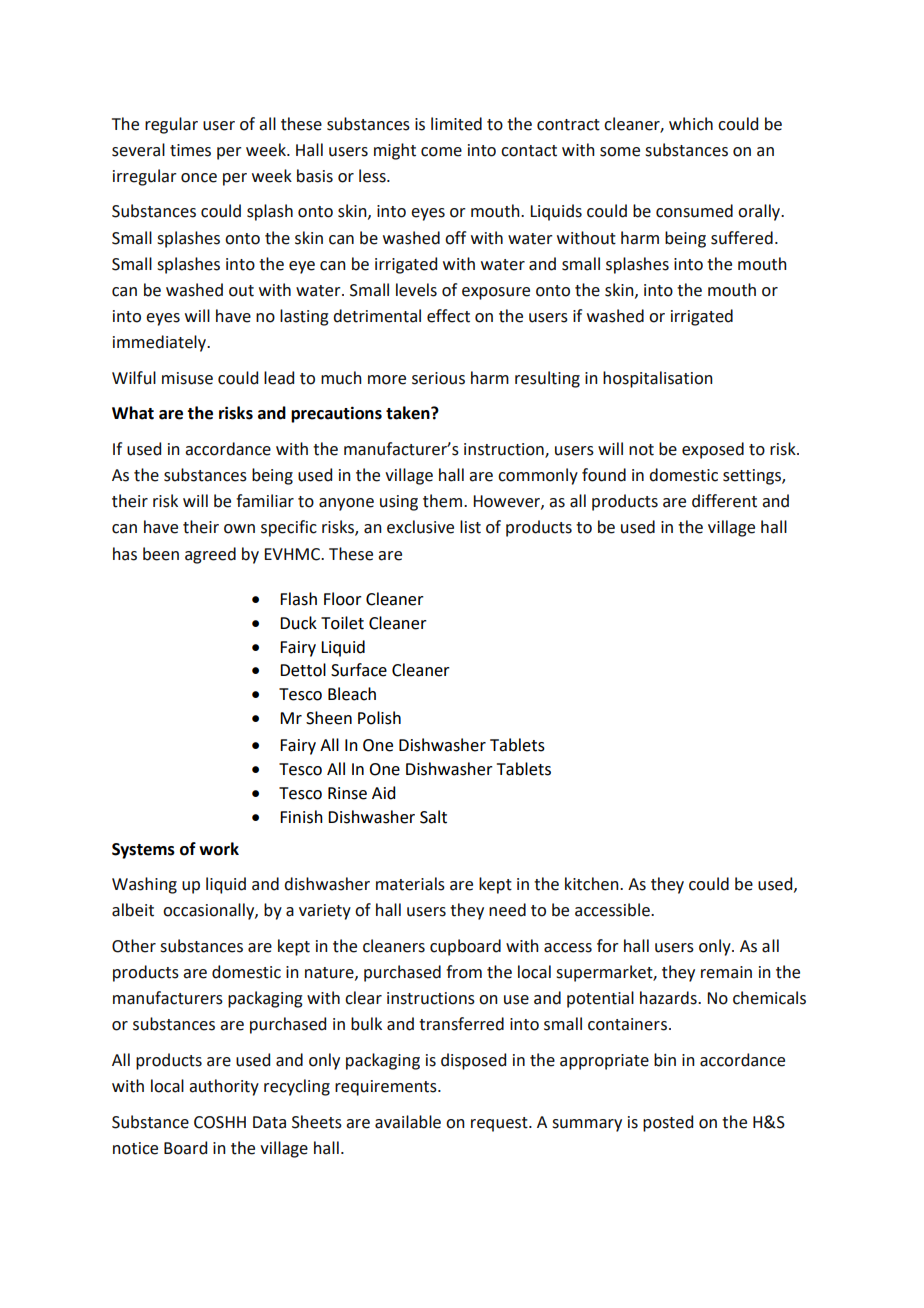 The width and height of the screenshot is (924, 1308). I want to click on COSHH, so click(220, 1122).
